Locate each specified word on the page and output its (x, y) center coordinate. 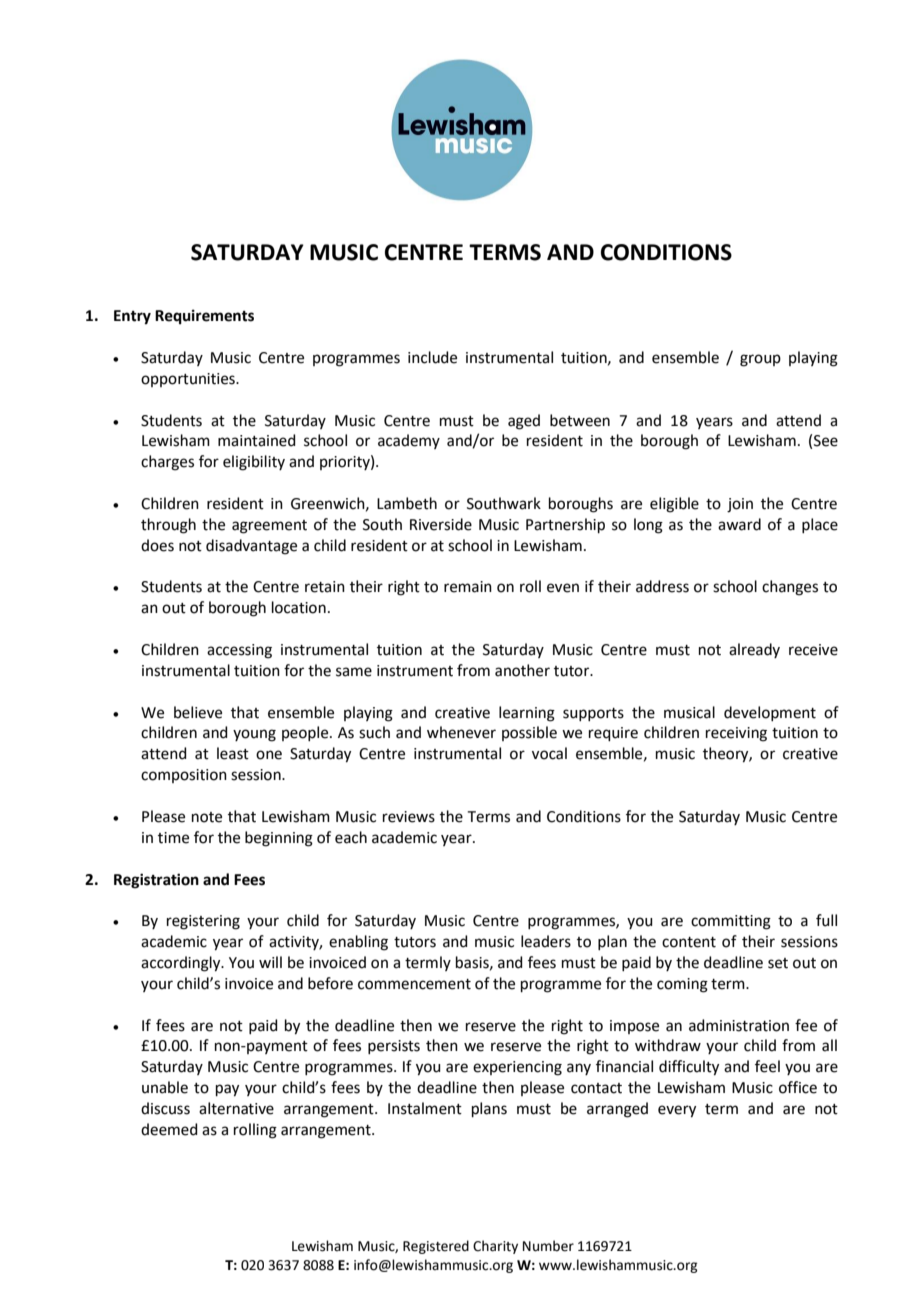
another (522, 670)
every (677, 1111)
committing (731, 922)
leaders (546, 941)
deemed (169, 1129)
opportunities (189, 380)
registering (203, 922)
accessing (239, 651)
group (760, 360)
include (432, 357)
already (754, 650)
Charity (495, 1247)
